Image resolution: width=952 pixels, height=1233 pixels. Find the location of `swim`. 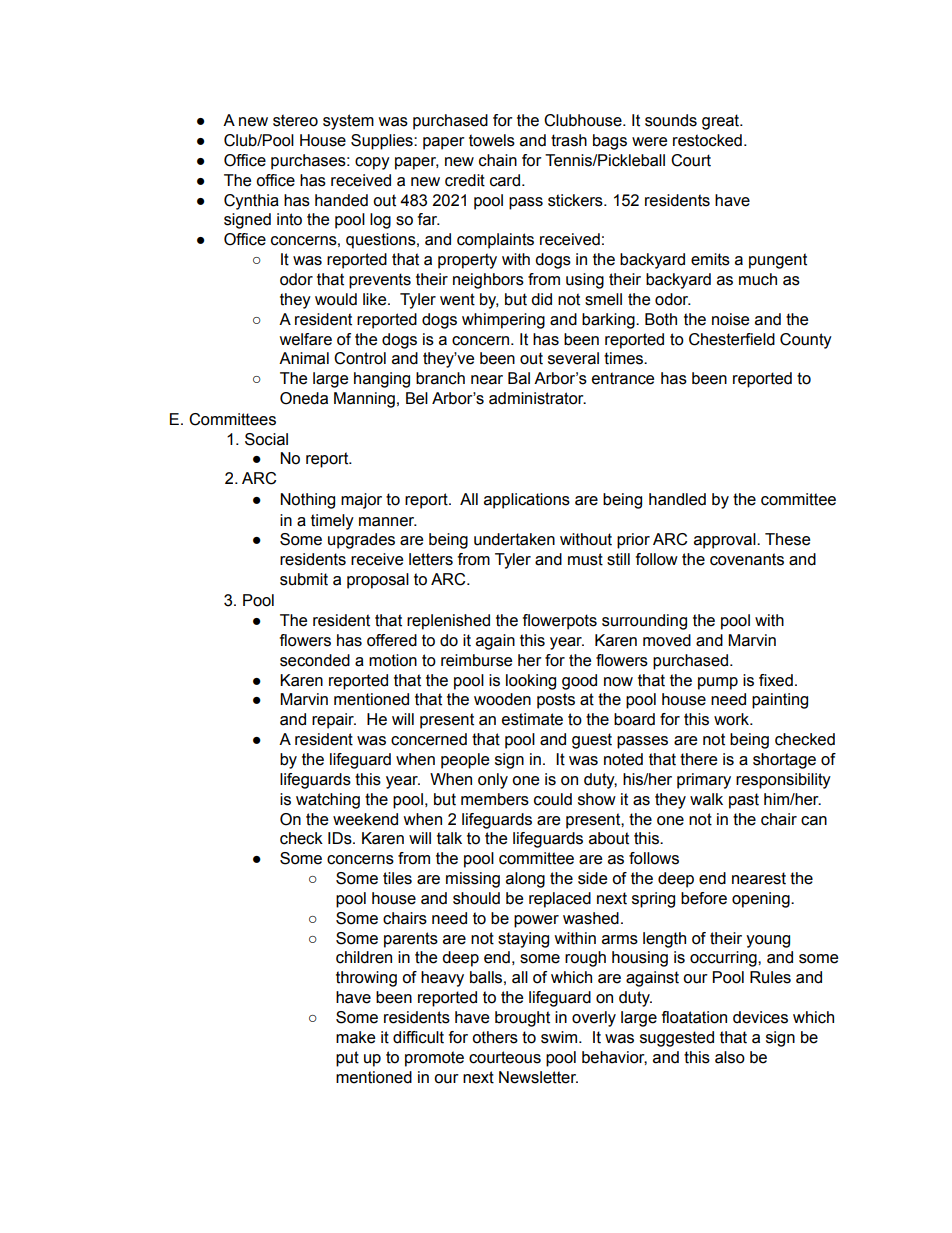

swim is located at coordinates (560, 1037).
